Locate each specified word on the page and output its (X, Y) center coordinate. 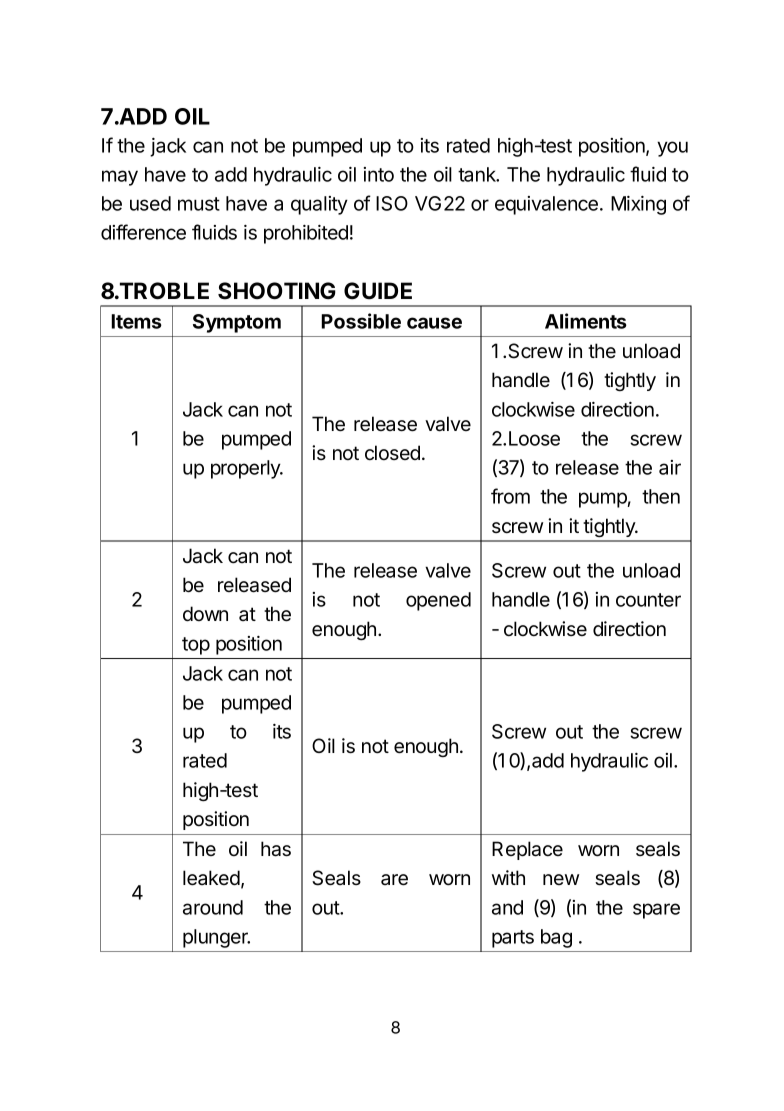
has (276, 849)
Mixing (638, 205)
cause (434, 323)
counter (648, 600)
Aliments (586, 321)
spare (656, 911)
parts (513, 939)
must (199, 204)
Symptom (237, 323)
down (205, 614)
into (379, 174)
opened (438, 601)
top (196, 646)
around (213, 907)
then (661, 496)
